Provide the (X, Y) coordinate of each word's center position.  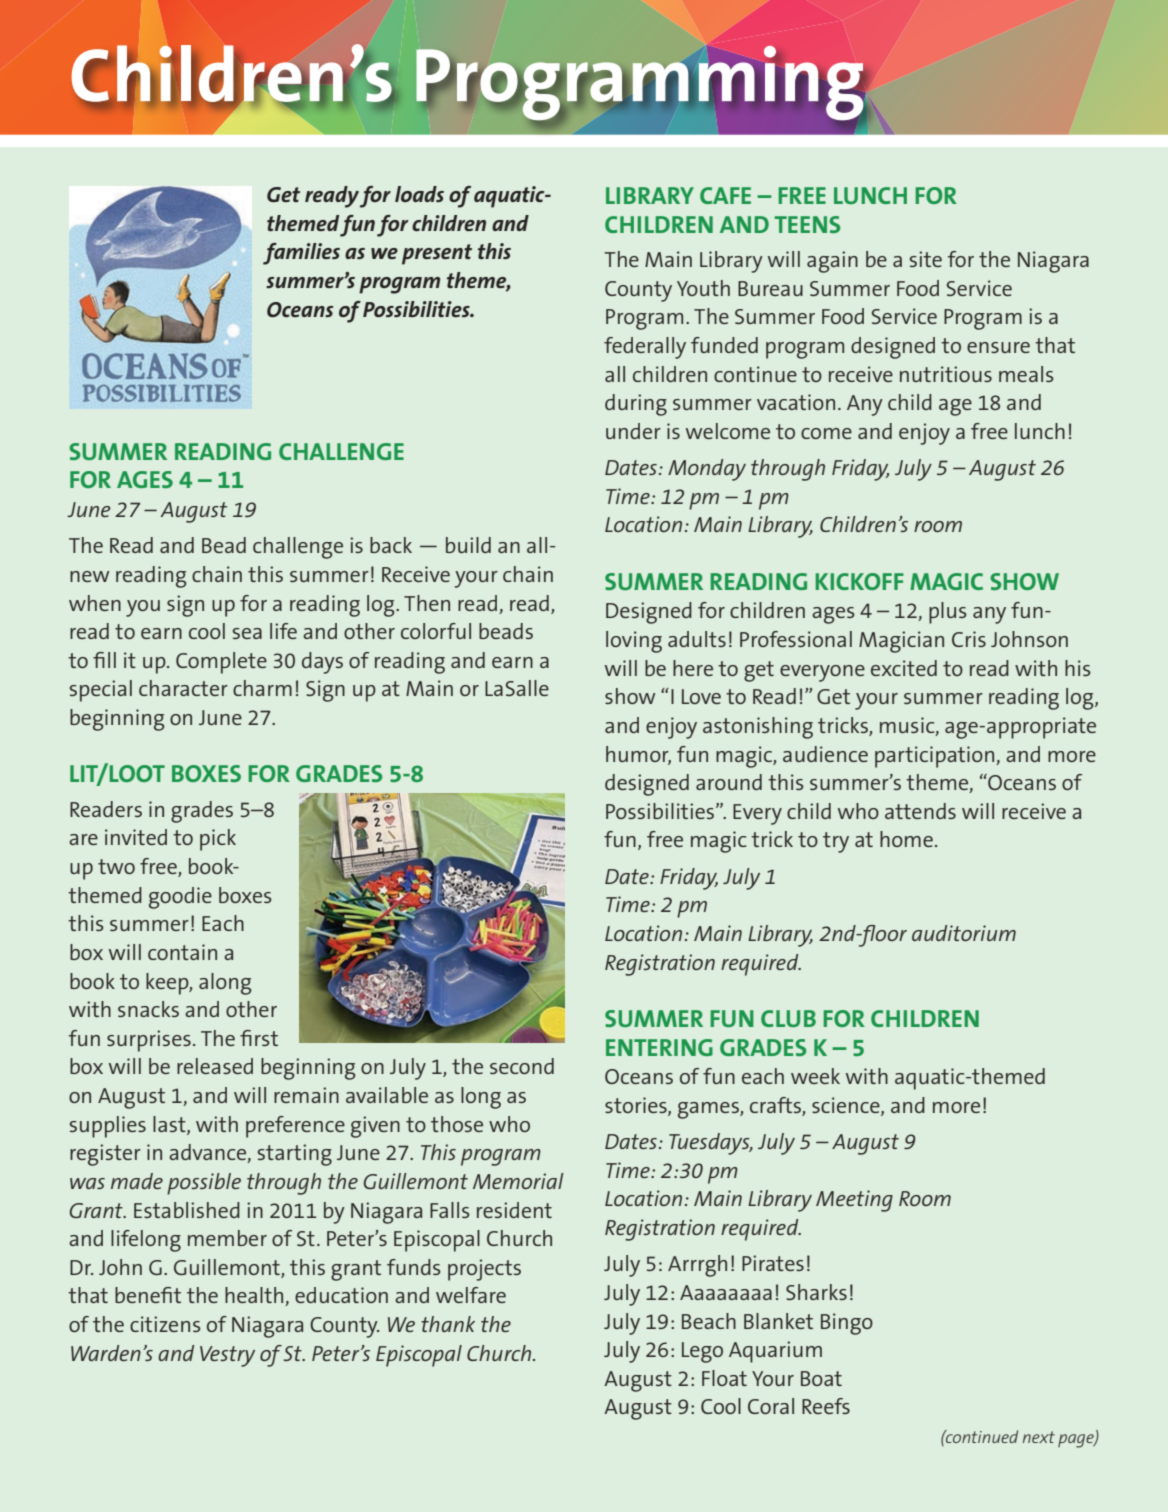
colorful (436, 631)
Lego (702, 1352)
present (437, 254)
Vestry (227, 1356)
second (522, 1066)
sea (247, 633)
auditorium (964, 933)
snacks (148, 1009)
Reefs (826, 1406)
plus (948, 613)
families (301, 254)
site (926, 259)
